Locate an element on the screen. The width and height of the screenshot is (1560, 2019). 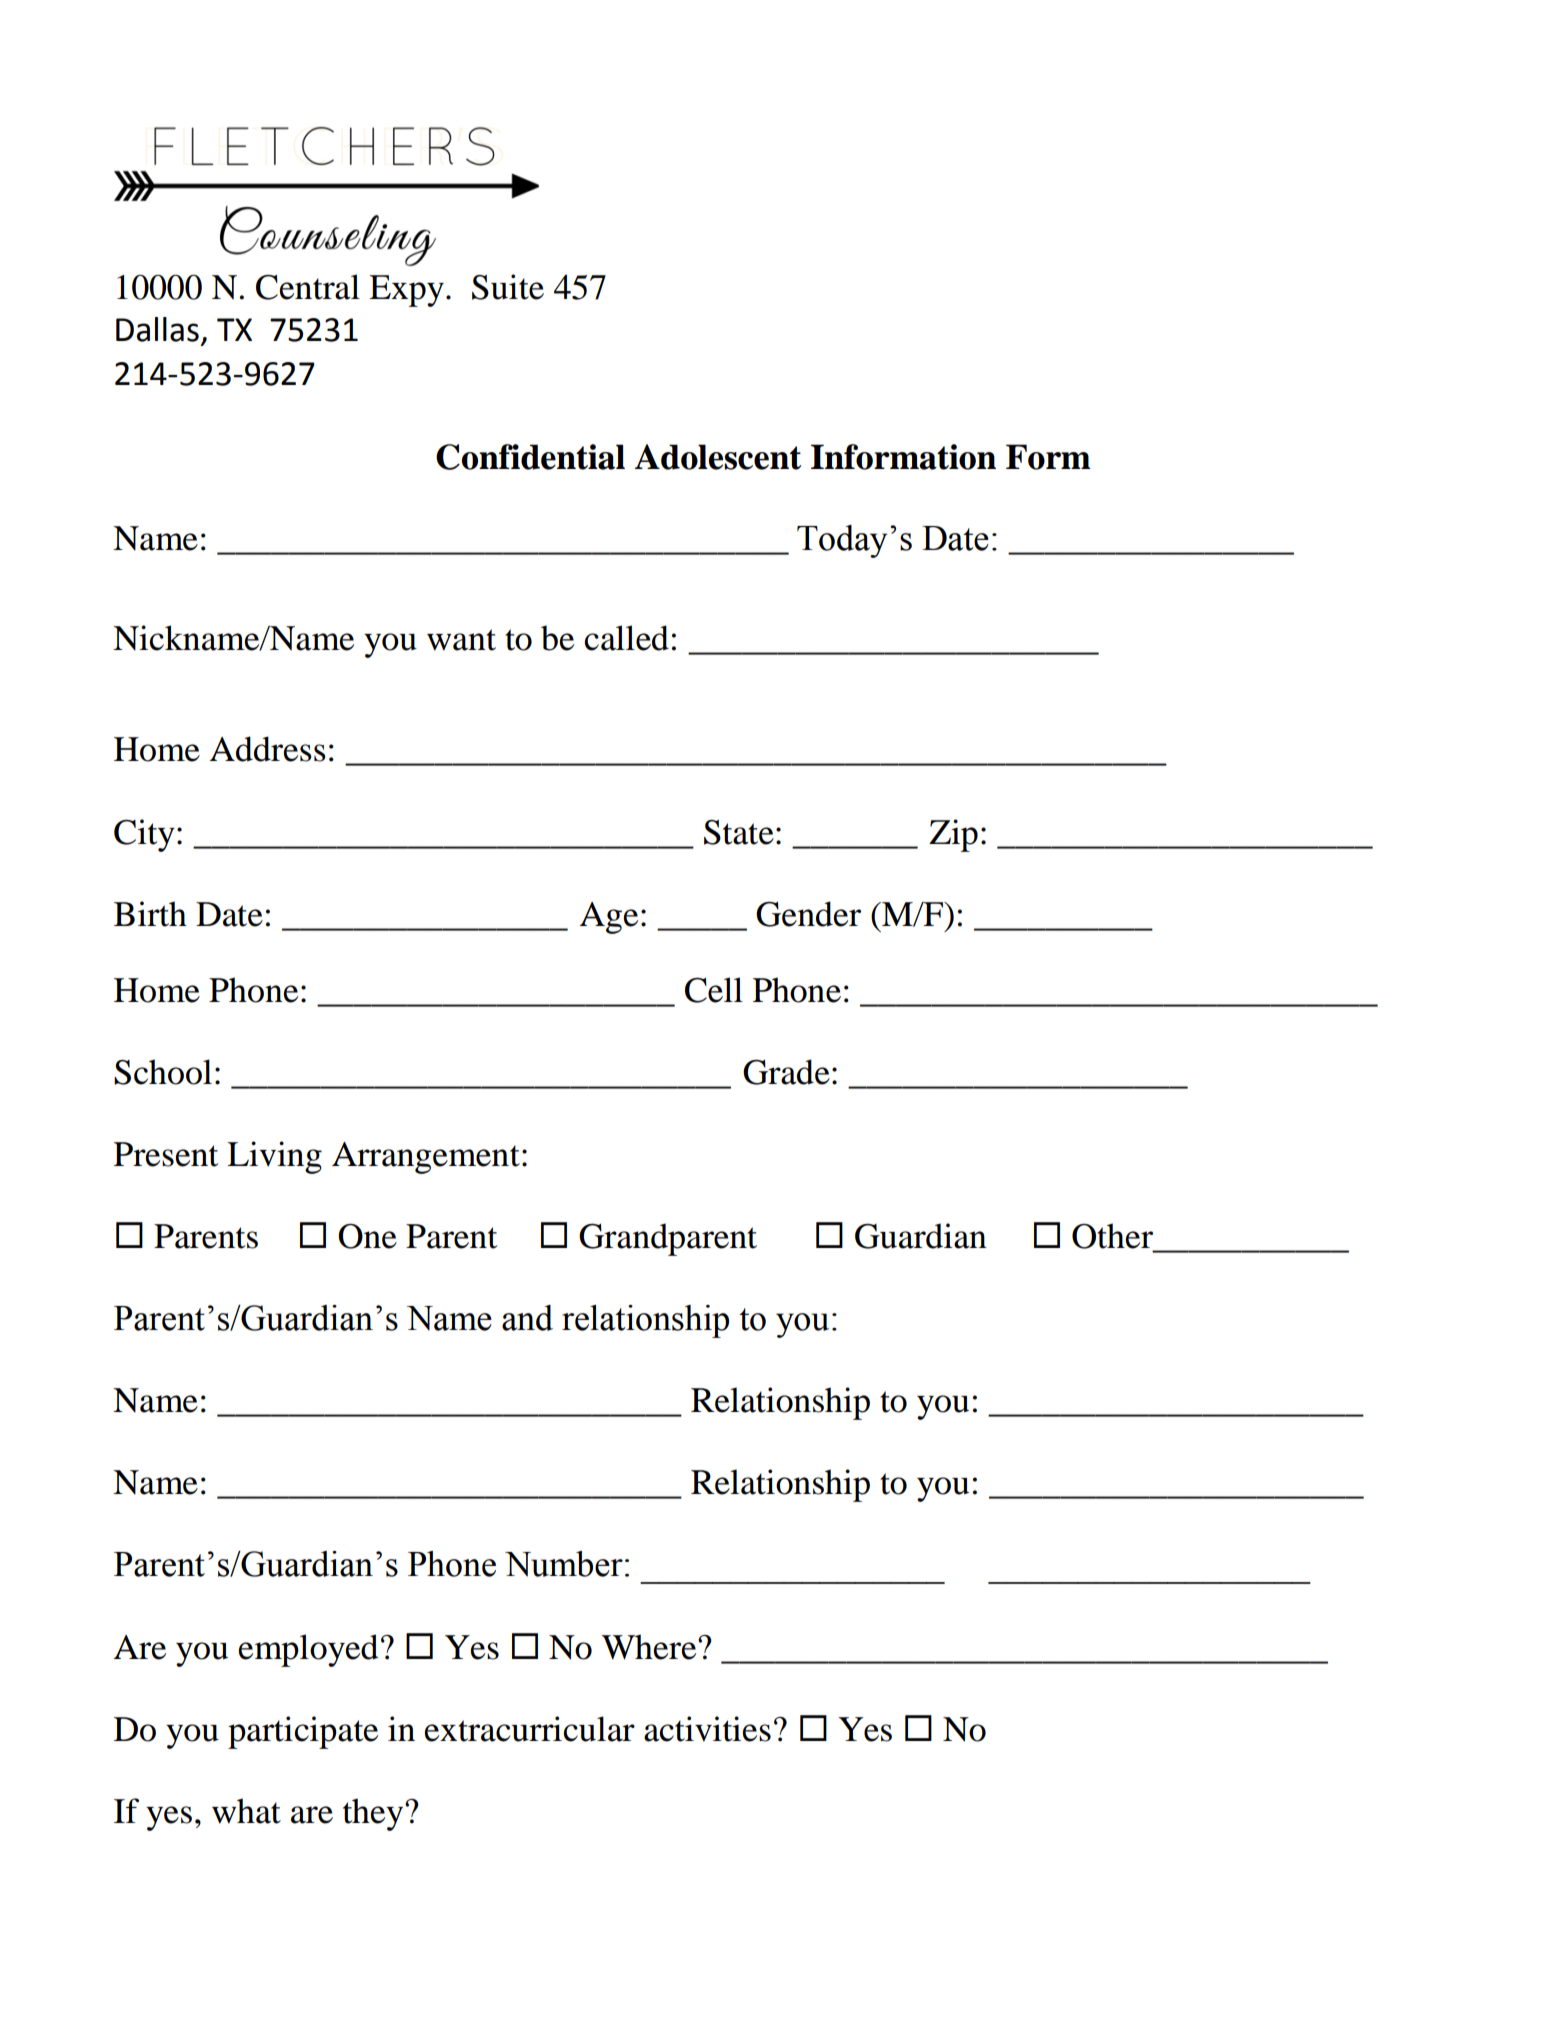
Adolescent is located at coordinates (718, 457).
